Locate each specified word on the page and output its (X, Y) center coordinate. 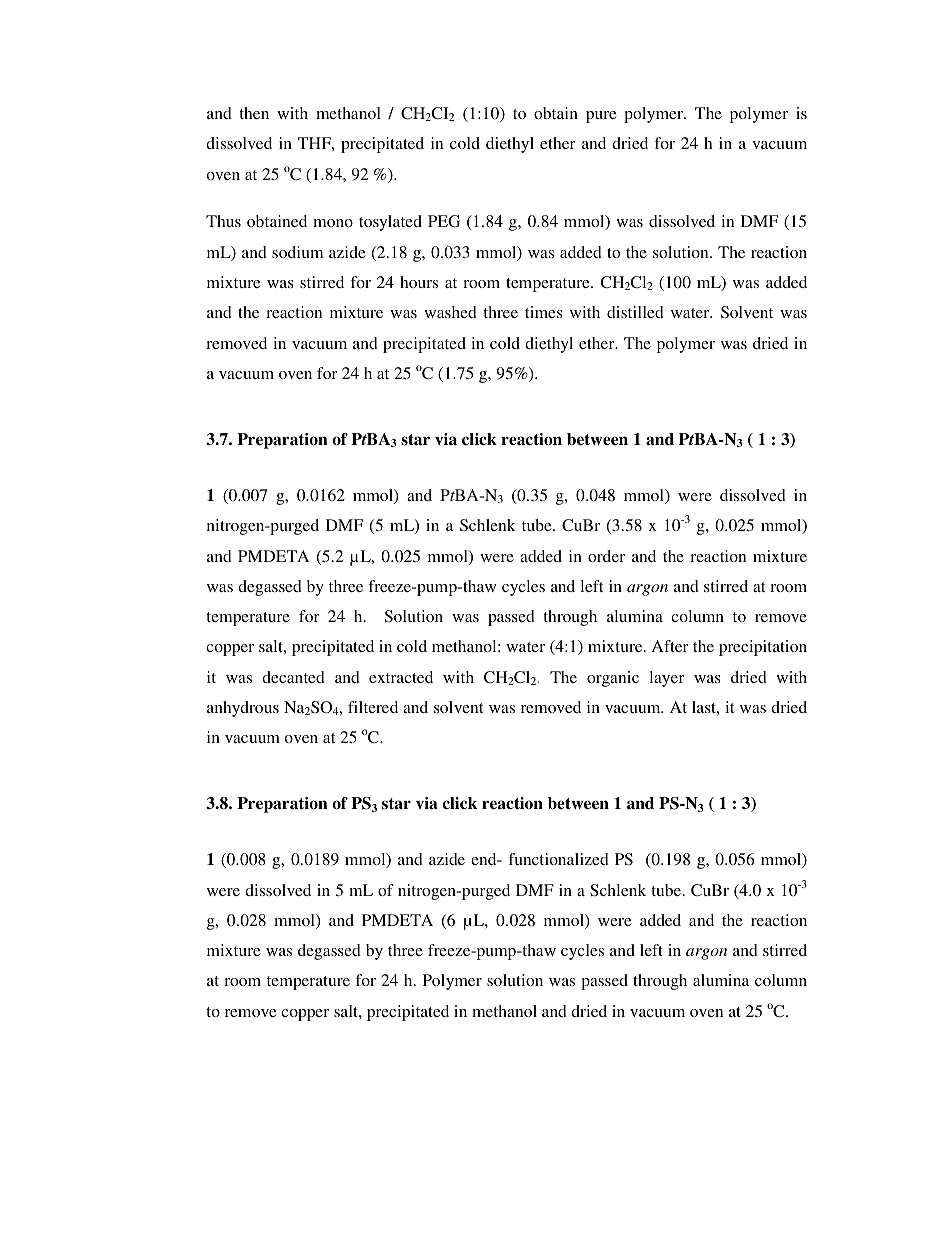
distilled (635, 312)
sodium (297, 252)
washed (450, 312)
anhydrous (243, 709)
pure (601, 117)
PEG (444, 221)
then (254, 113)
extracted (401, 677)
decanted (293, 677)
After (670, 646)
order (606, 556)
